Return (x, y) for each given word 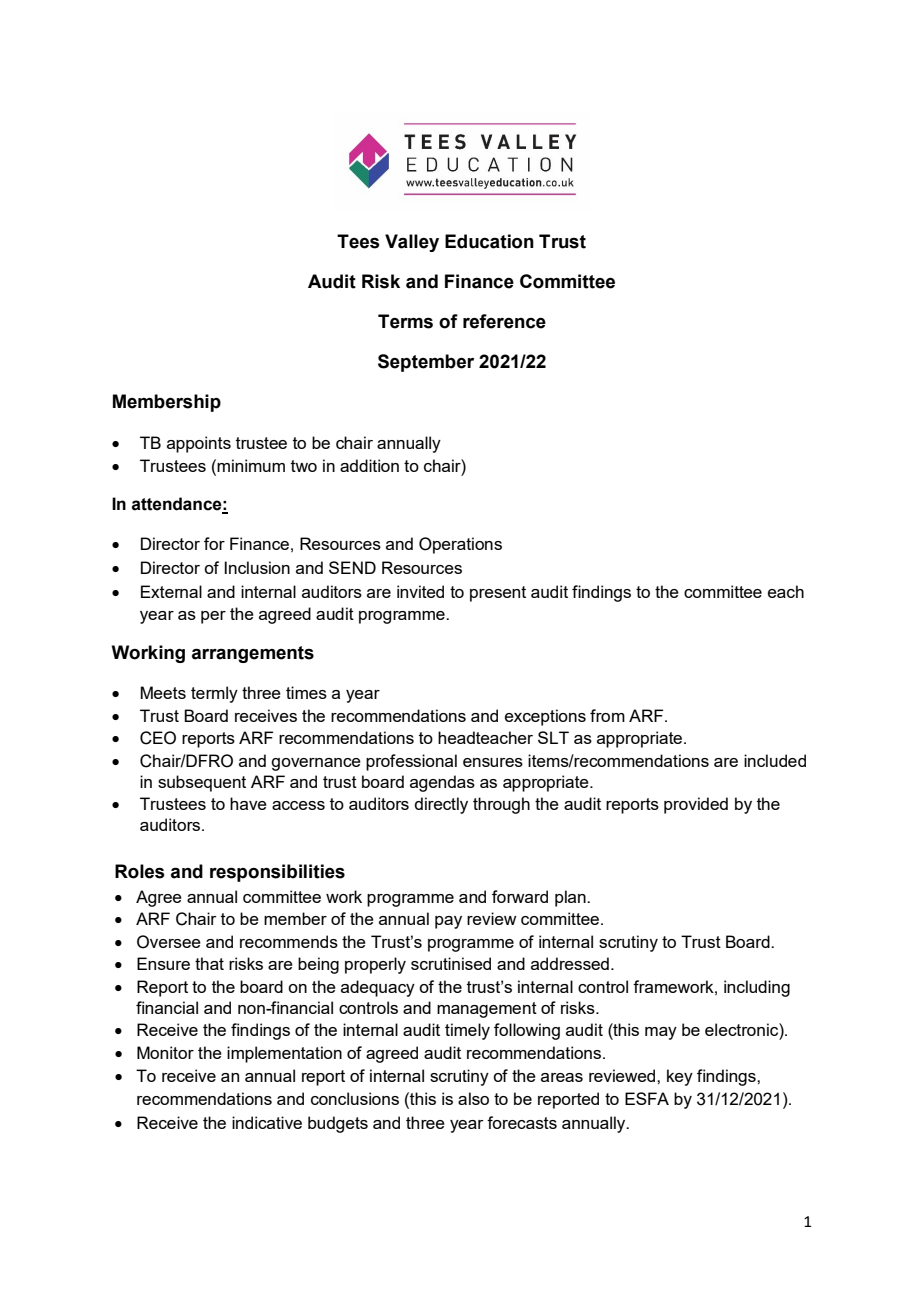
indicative (267, 1122)
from (607, 715)
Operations (460, 545)
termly (214, 694)
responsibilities (277, 873)
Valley (412, 243)
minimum (251, 465)
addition (369, 465)
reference (504, 321)
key (680, 1077)
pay (448, 922)
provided (696, 805)
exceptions (545, 717)
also (473, 1098)
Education (489, 241)
